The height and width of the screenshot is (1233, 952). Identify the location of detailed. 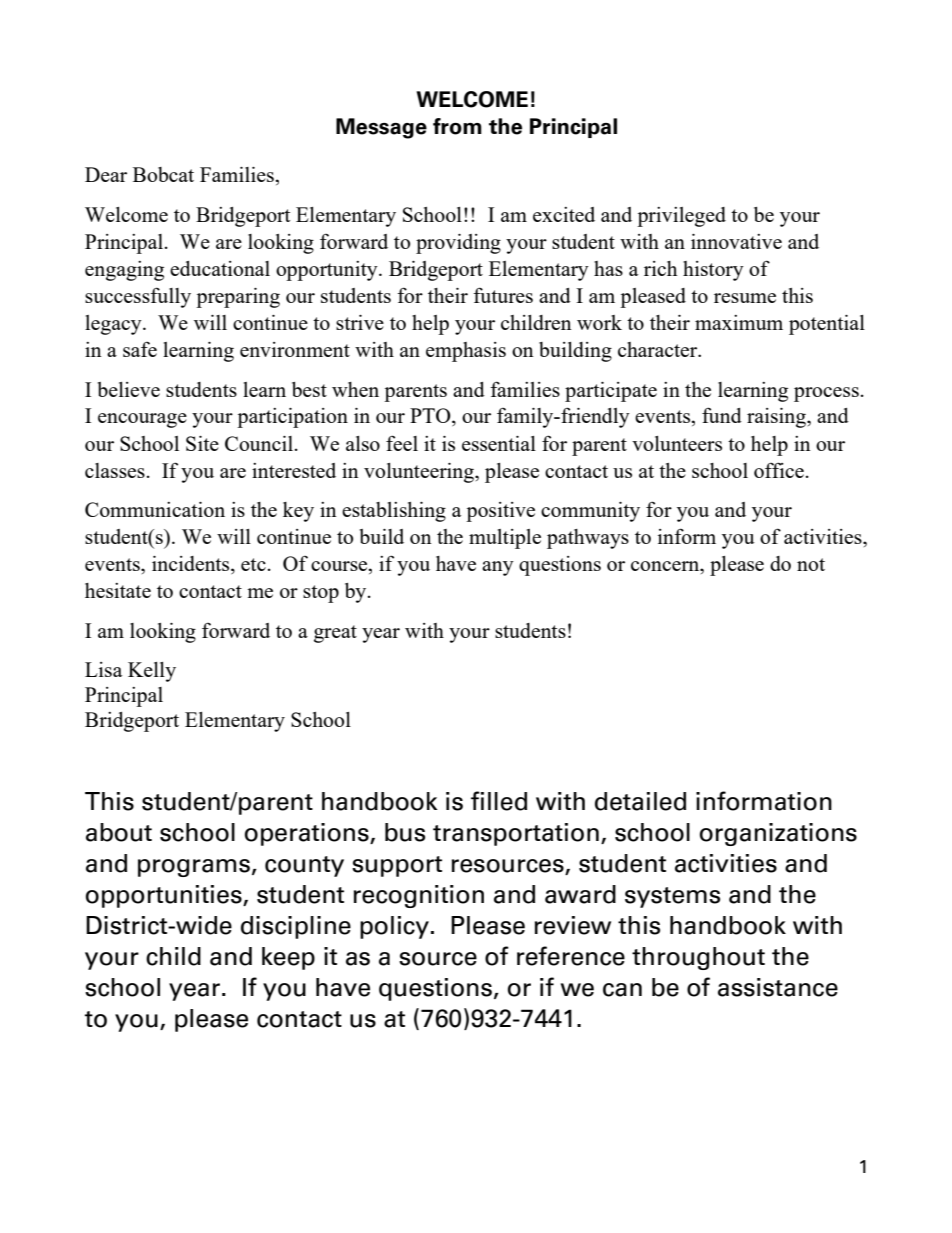
(640, 801).
